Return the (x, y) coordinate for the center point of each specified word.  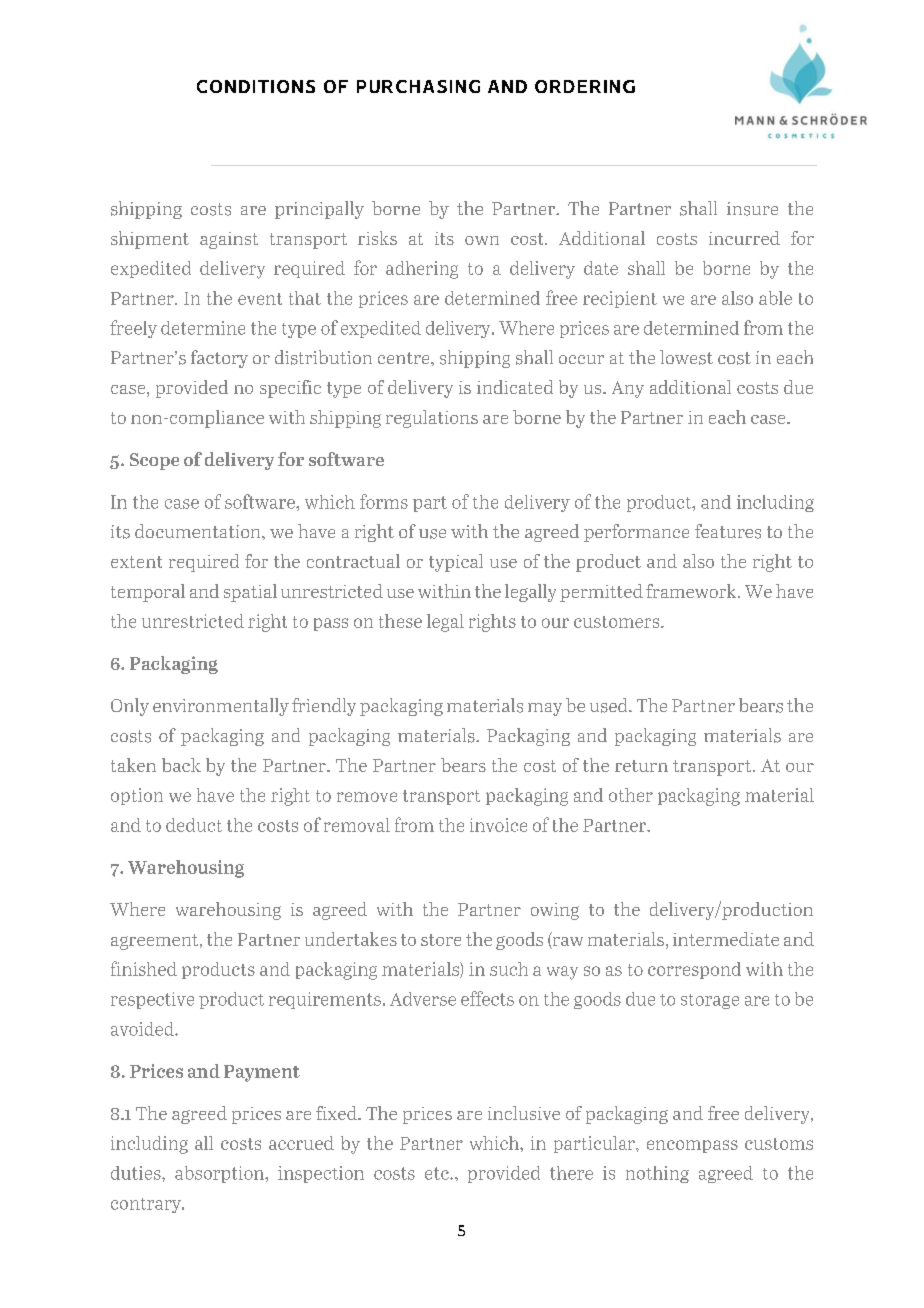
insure (752, 209)
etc (438, 1173)
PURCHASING (418, 86)
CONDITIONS (256, 86)
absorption (220, 1174)
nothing (657, 1174)
